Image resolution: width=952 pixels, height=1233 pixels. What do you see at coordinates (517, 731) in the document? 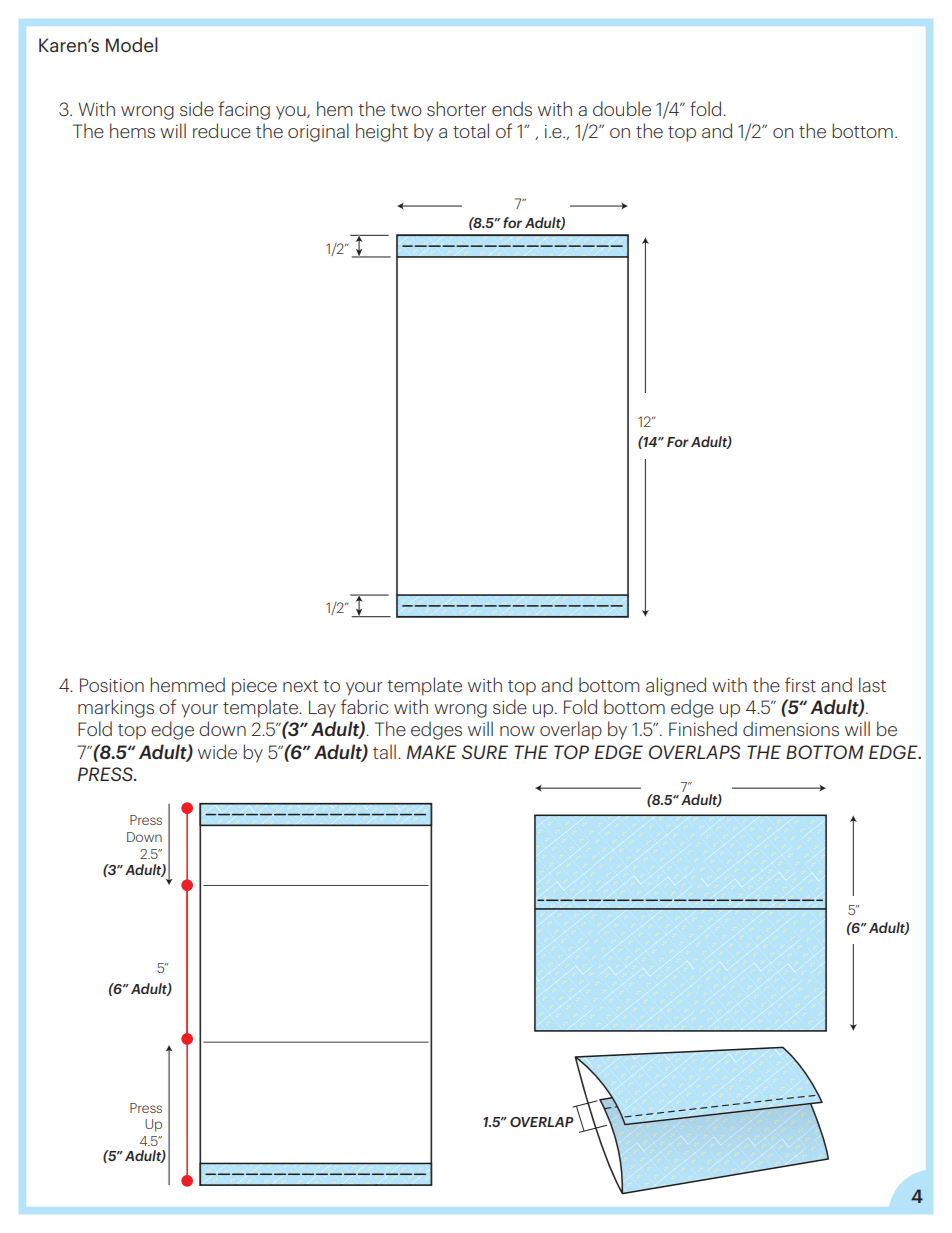
I see `now` at bounding box center [517, 731].
